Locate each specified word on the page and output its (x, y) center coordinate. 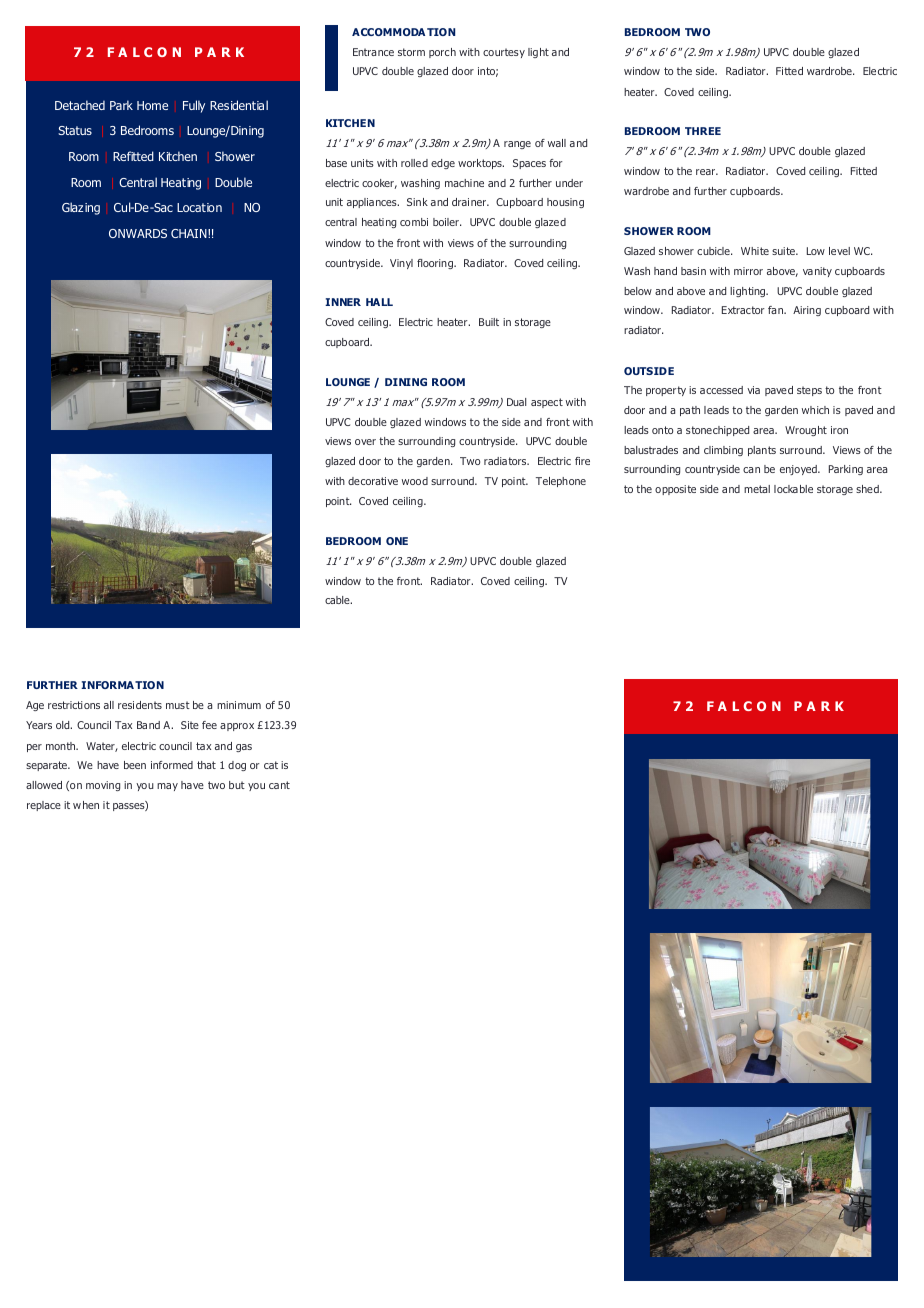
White (755, 251)
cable (338, 600)
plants (762, 451)
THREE (703, 131)
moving (103, 786)
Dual (516, 402)
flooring (436, 264)
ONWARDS (138, 233)
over (365, 442)
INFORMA (107, 685)
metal (757, 489)
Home (152, 105)
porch (442, 53)
